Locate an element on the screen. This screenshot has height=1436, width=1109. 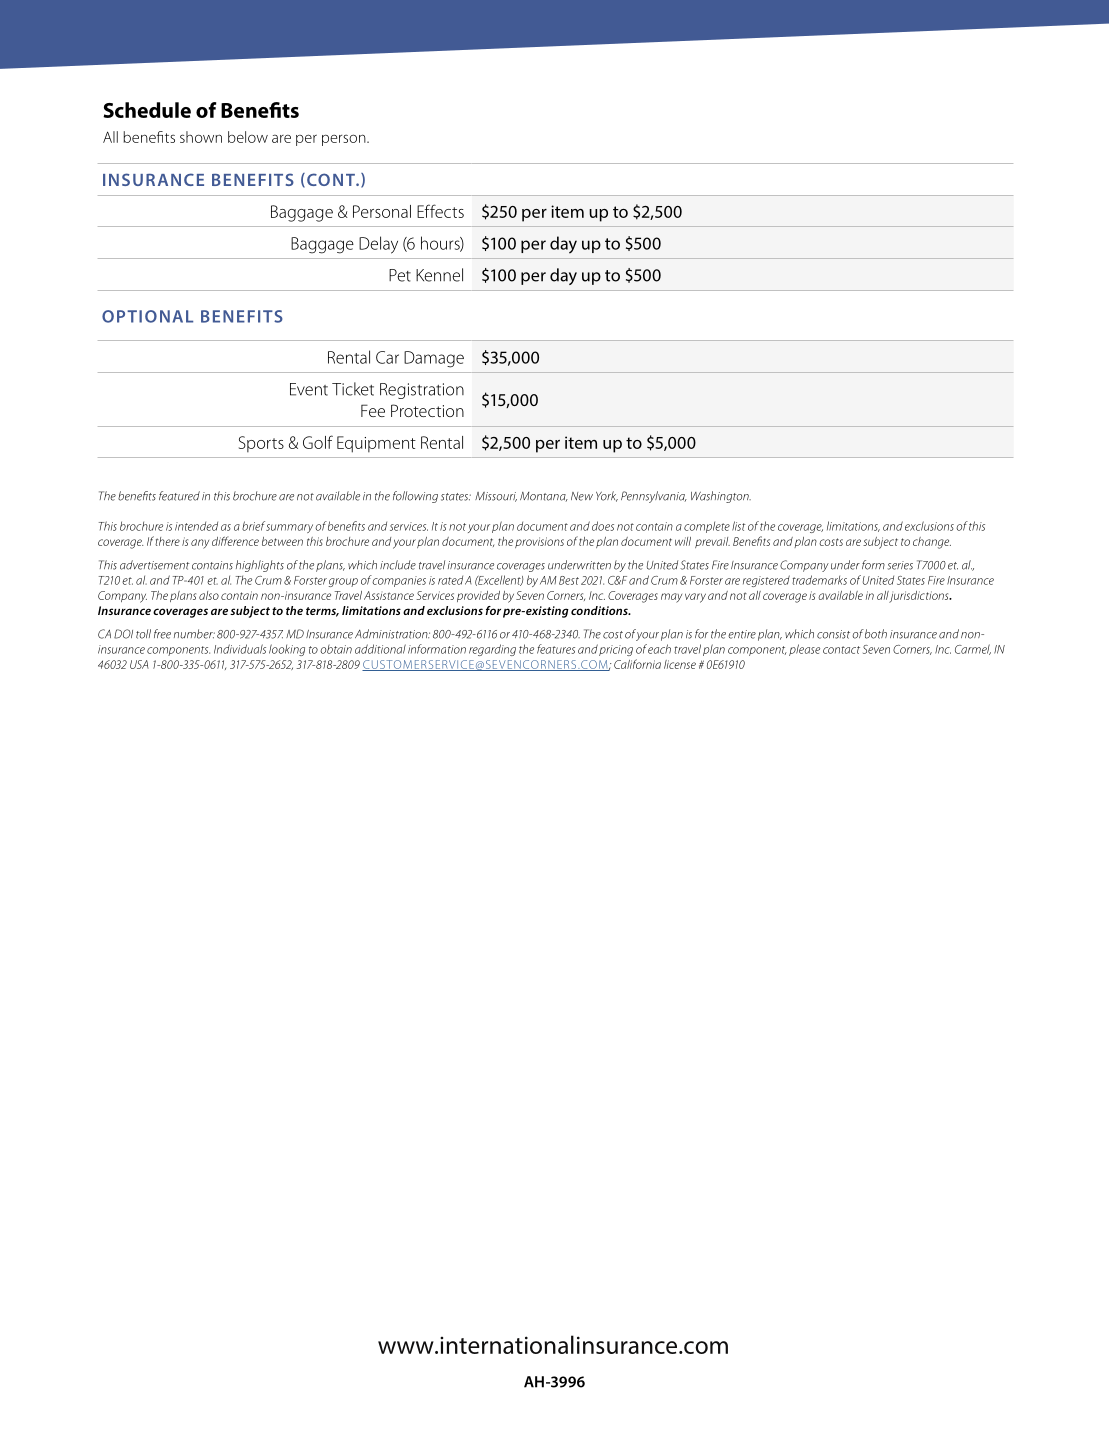
Kennel is located at coordinates (439, 275).
